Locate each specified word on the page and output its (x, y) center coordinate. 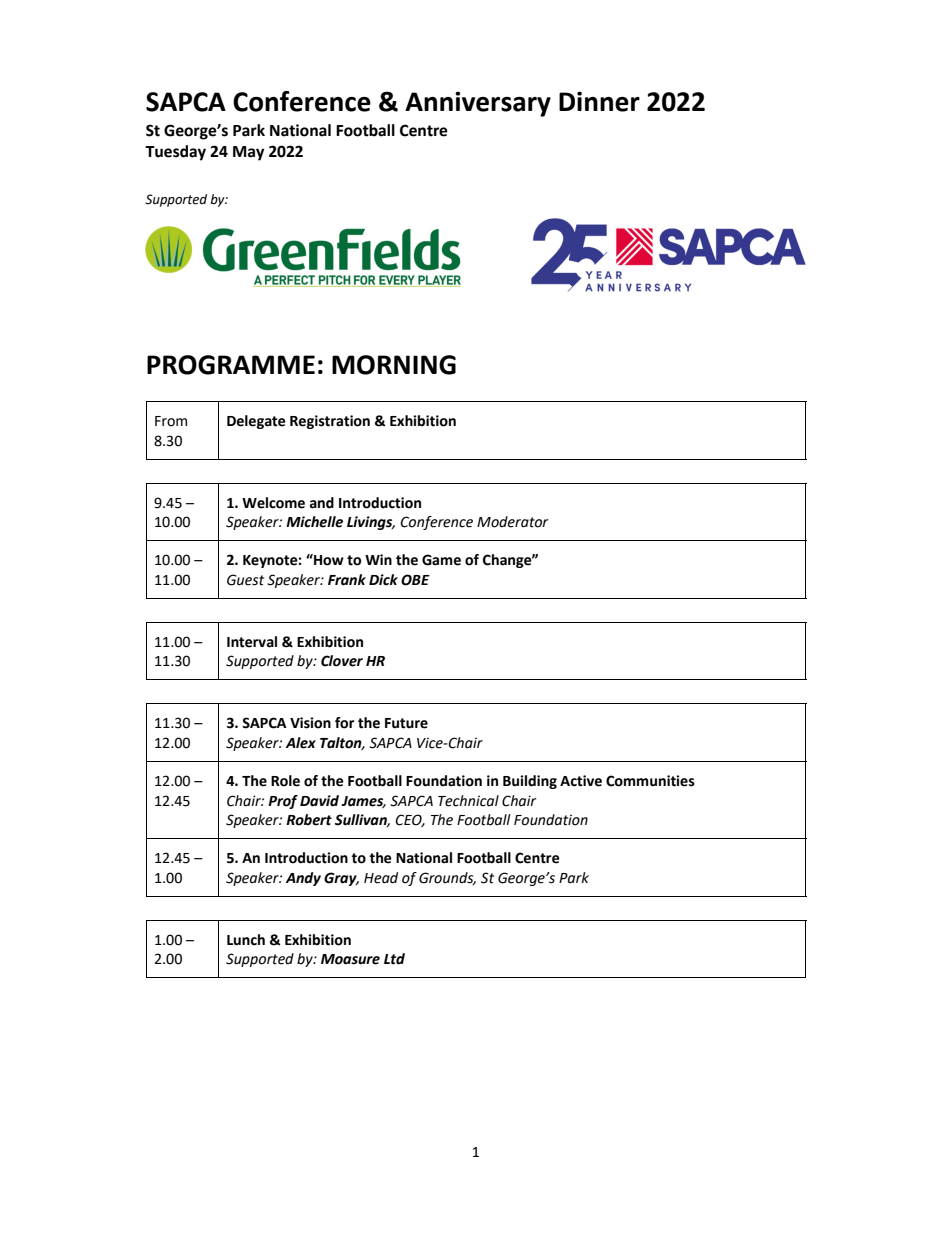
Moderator (513, 522)
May (248, 153)
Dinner (599, 101)
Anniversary (478, 104)
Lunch (246, 940)
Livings (371, 523)
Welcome (273, 503)
